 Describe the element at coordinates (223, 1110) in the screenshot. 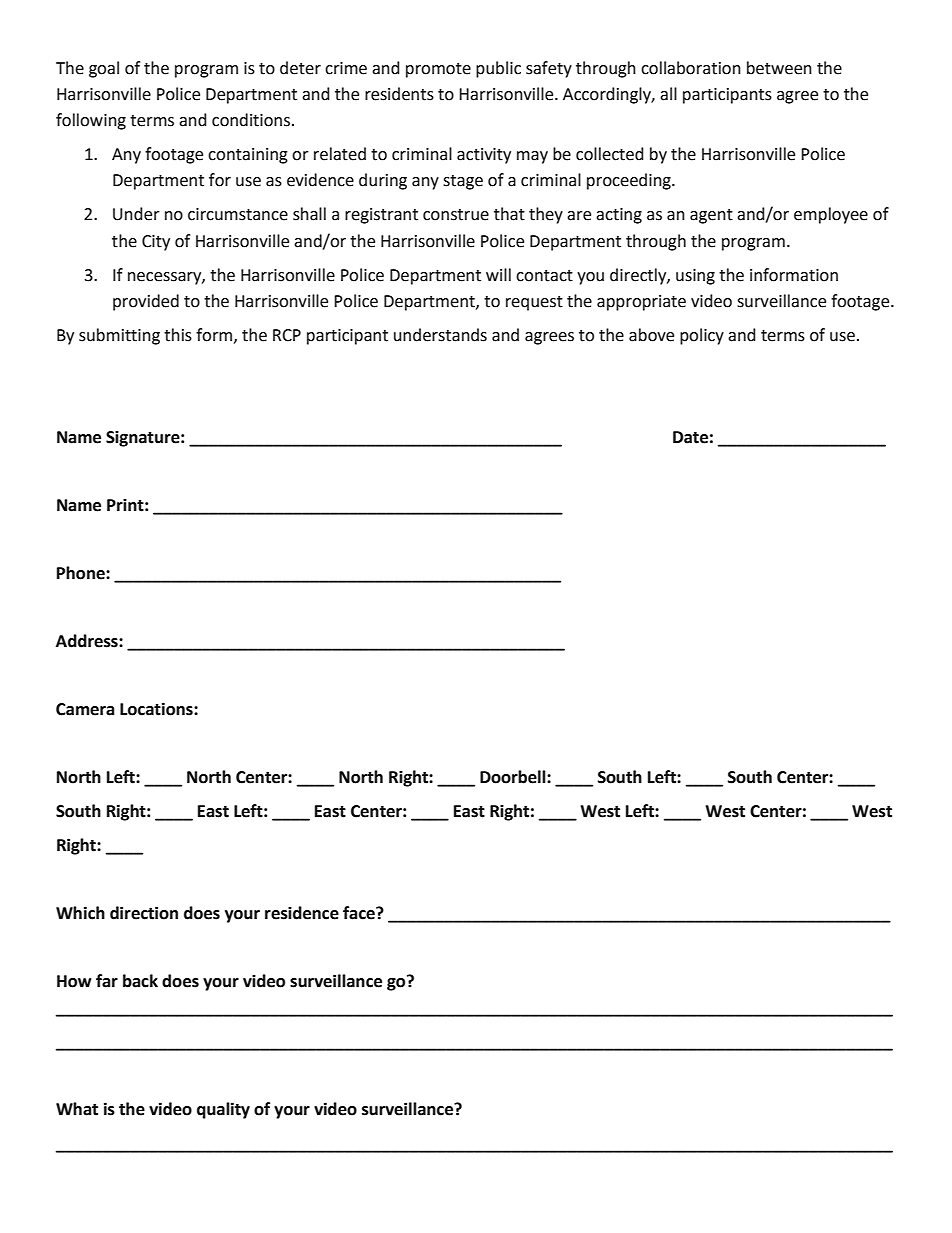

I see `quality` at that location.
